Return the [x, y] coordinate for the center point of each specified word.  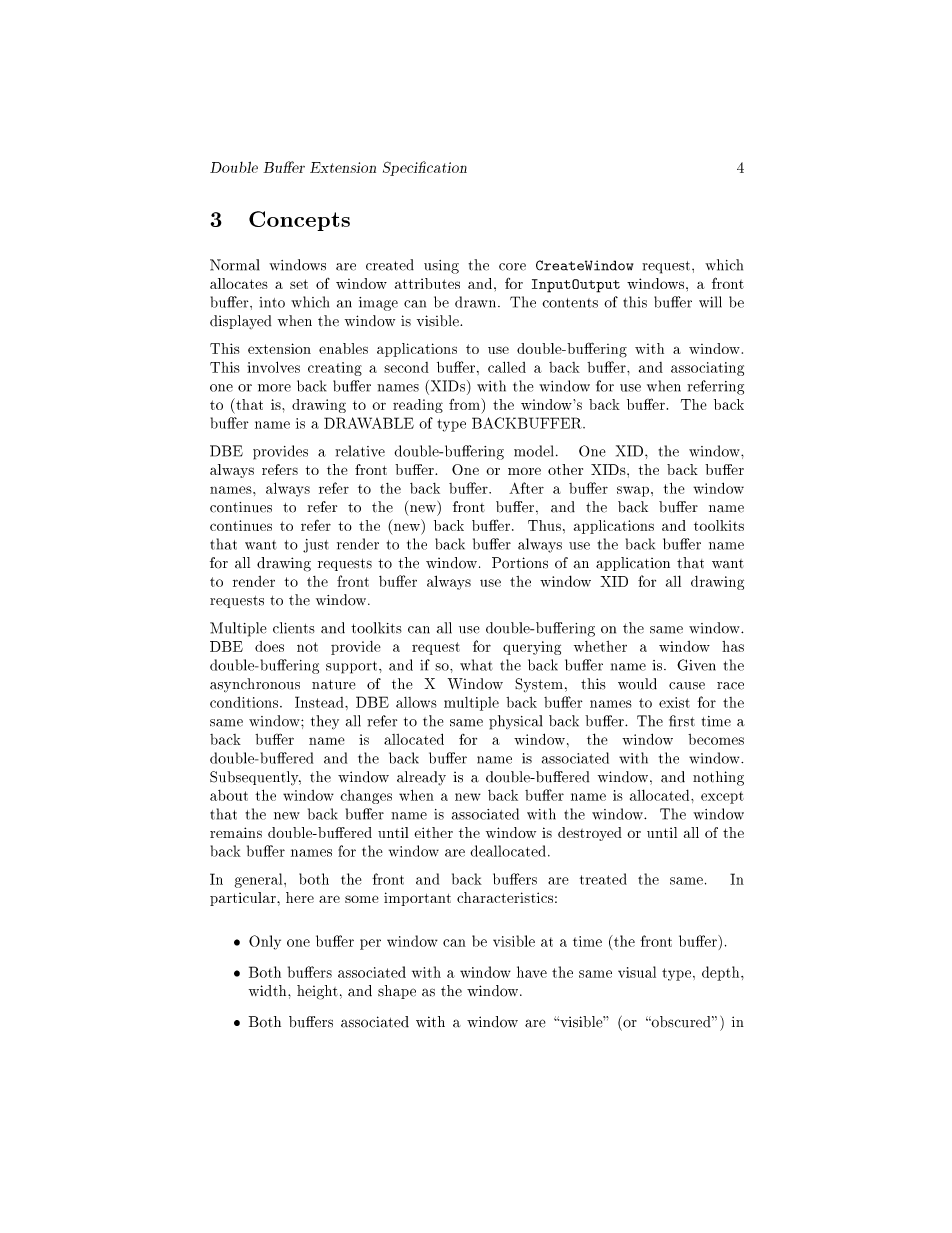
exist [674, 702]
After [526, 488]
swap [633, 491]
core [512, 267]
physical [515, 722]
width [269, 991]
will [710, 302]
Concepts [299, 221]
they [325, 722]
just [316, 546]
